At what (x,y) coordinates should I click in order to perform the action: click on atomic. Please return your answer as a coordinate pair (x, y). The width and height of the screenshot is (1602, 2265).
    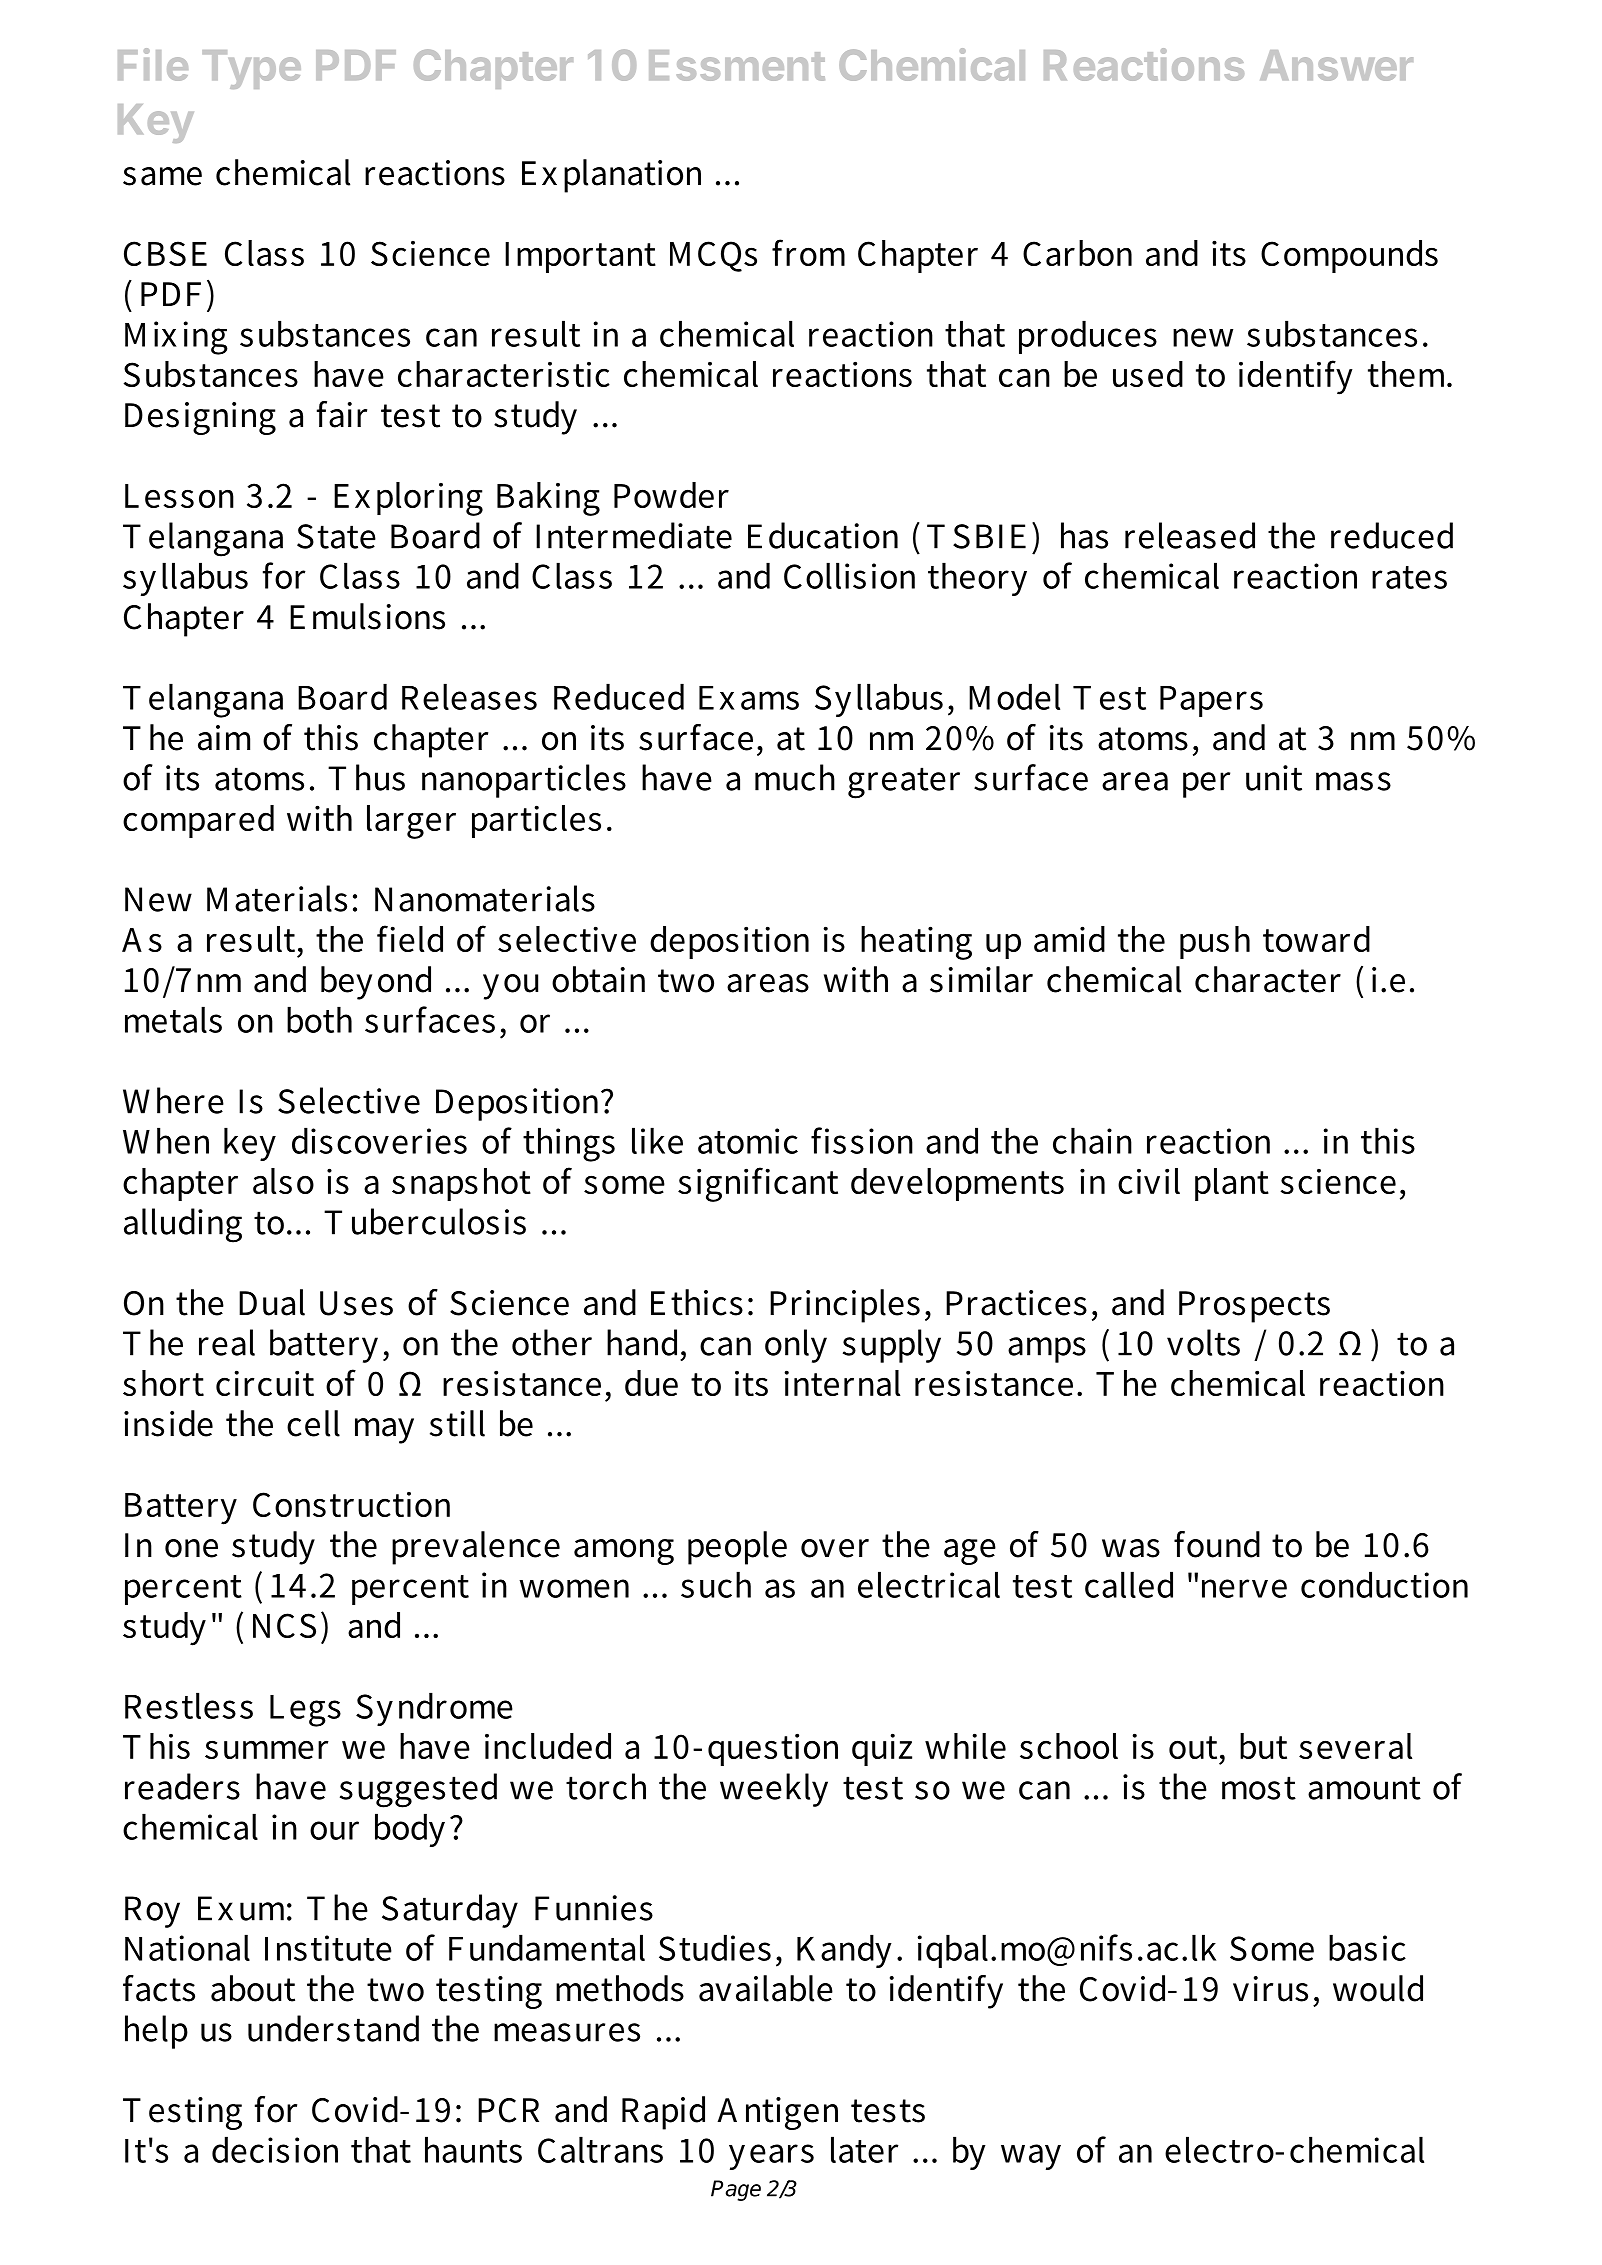
    Looking at the image, I should click on (748, 1141).
